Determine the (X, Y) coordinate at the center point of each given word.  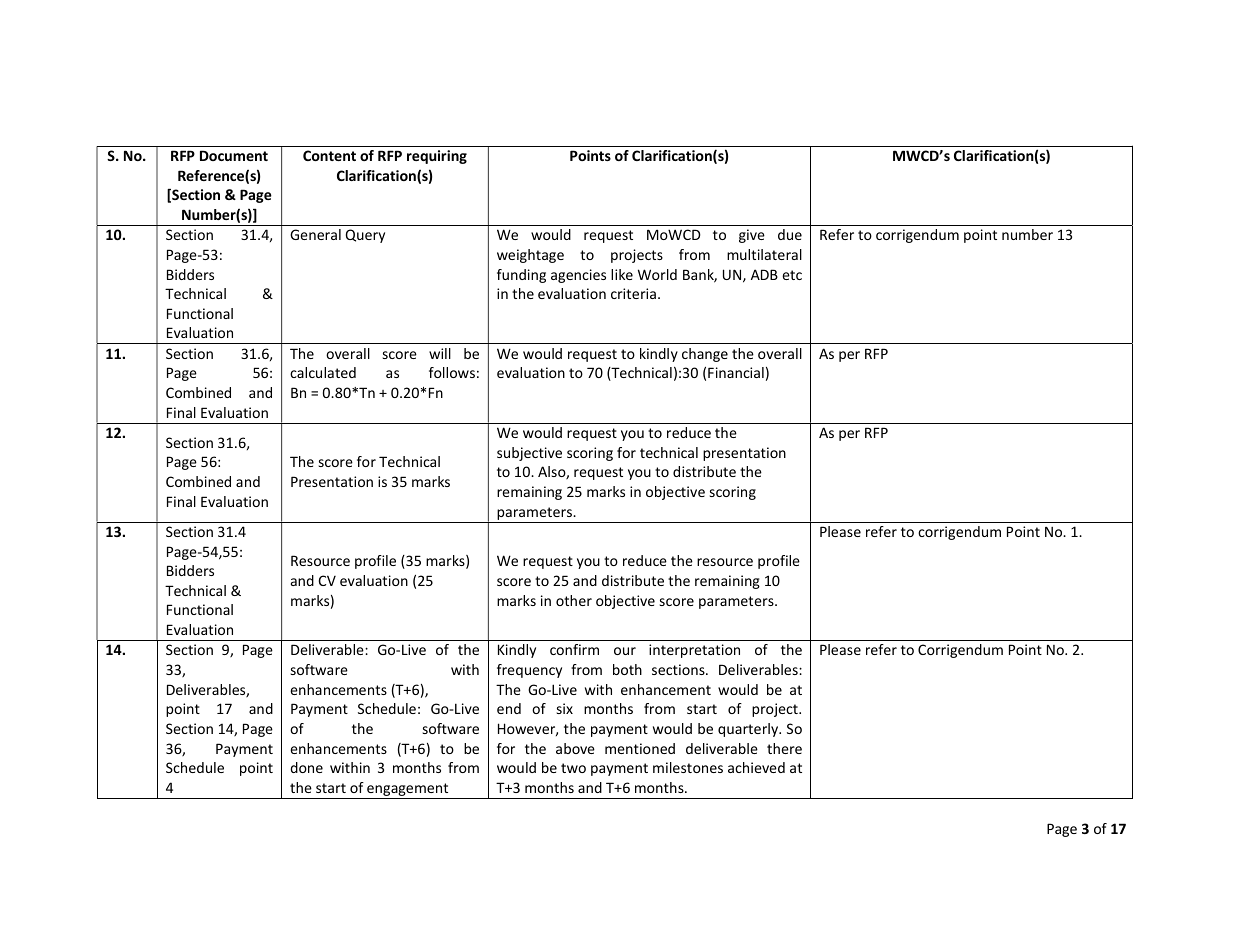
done (306, 767)
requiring (437, 157)
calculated (323, 372)
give (752, 236)
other (574, 600)
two (573, 768)
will (440, 353)
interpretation (694, 651)
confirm (574, 649)
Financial (736, 372)
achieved (756, 767)
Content (329, 155)
